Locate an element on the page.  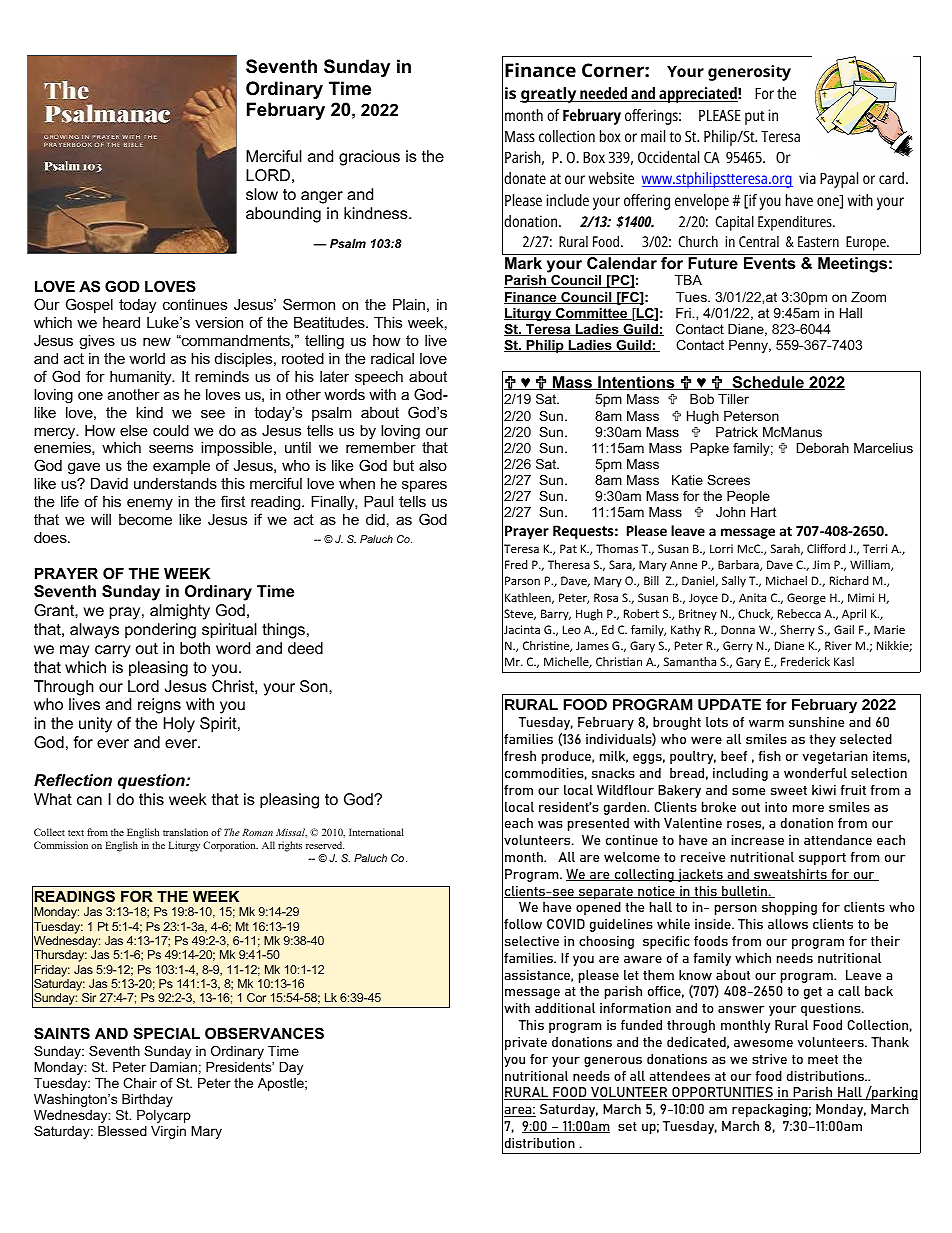
George is located at coordinates (806, 599).
